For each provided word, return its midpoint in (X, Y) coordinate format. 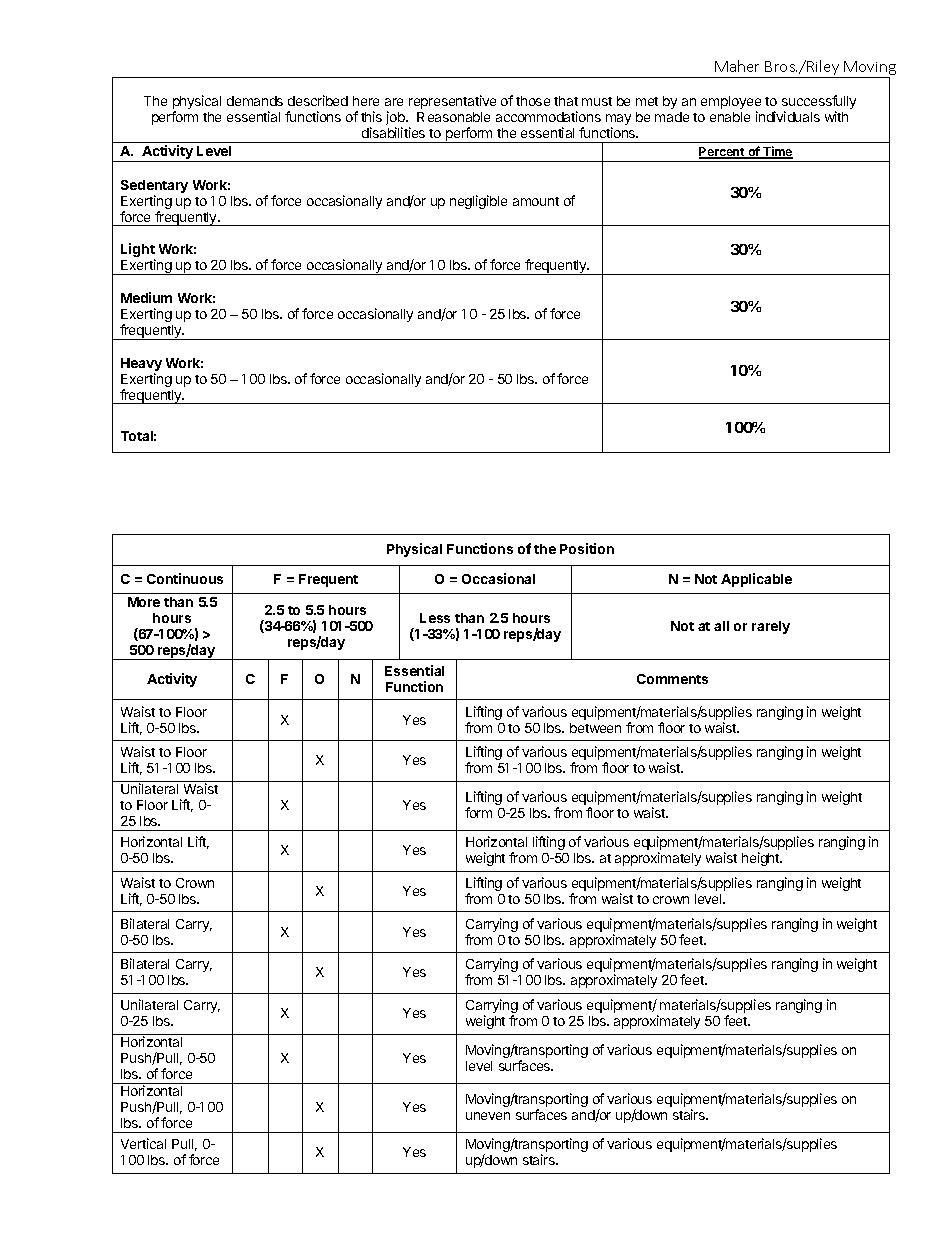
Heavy (141, 366)
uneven (488, 1116)
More (144, 602)
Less (435, 618)
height (762, 859)
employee (731, 104)
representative (452, 102)
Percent (723, 153)
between (595, 728)
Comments (672, 679)
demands (255, 101)
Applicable (756, 580)
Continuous (185, 578)
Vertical (143, 1143)
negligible (478, 202)
